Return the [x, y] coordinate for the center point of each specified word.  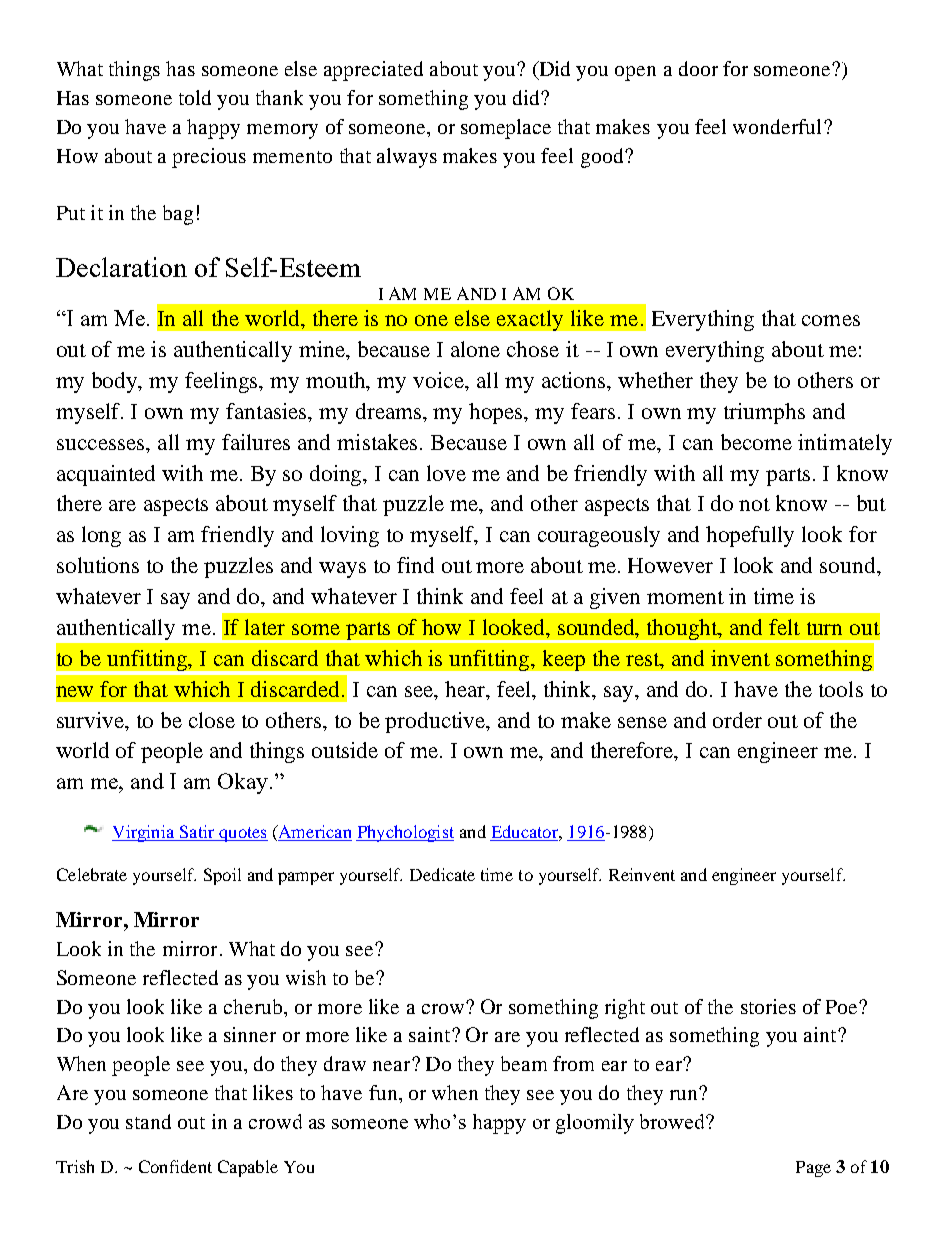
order [737, 720]
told [195, 97]
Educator [526, 831]
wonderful [777, 126]
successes [102, 444]
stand [148, 1121]
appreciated [373, 71]
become [756, 442]
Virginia [144, 833]
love [446, 473]
